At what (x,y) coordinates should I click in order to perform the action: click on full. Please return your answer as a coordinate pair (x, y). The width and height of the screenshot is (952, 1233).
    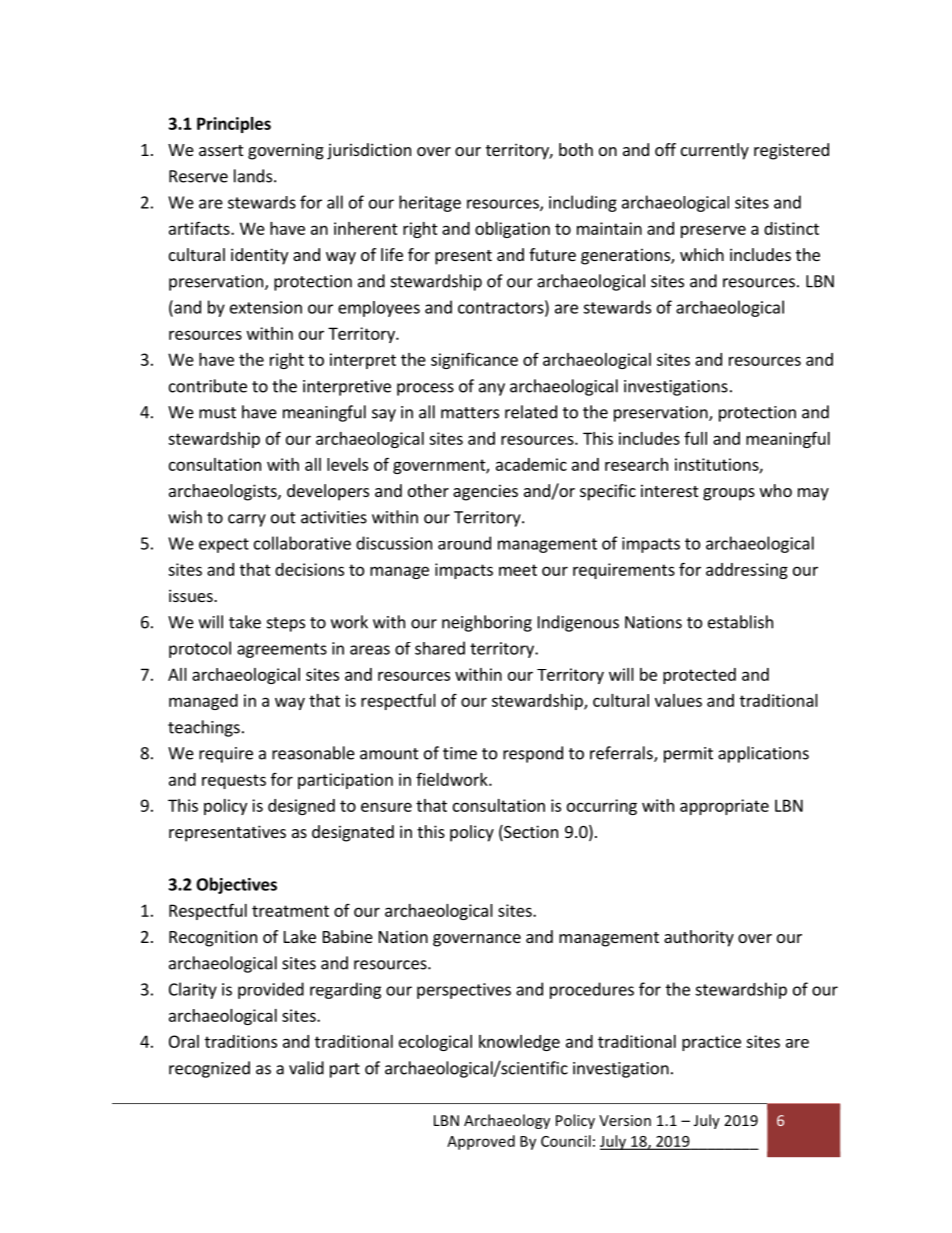
    Looking at the image, I should click on (695, 438).
